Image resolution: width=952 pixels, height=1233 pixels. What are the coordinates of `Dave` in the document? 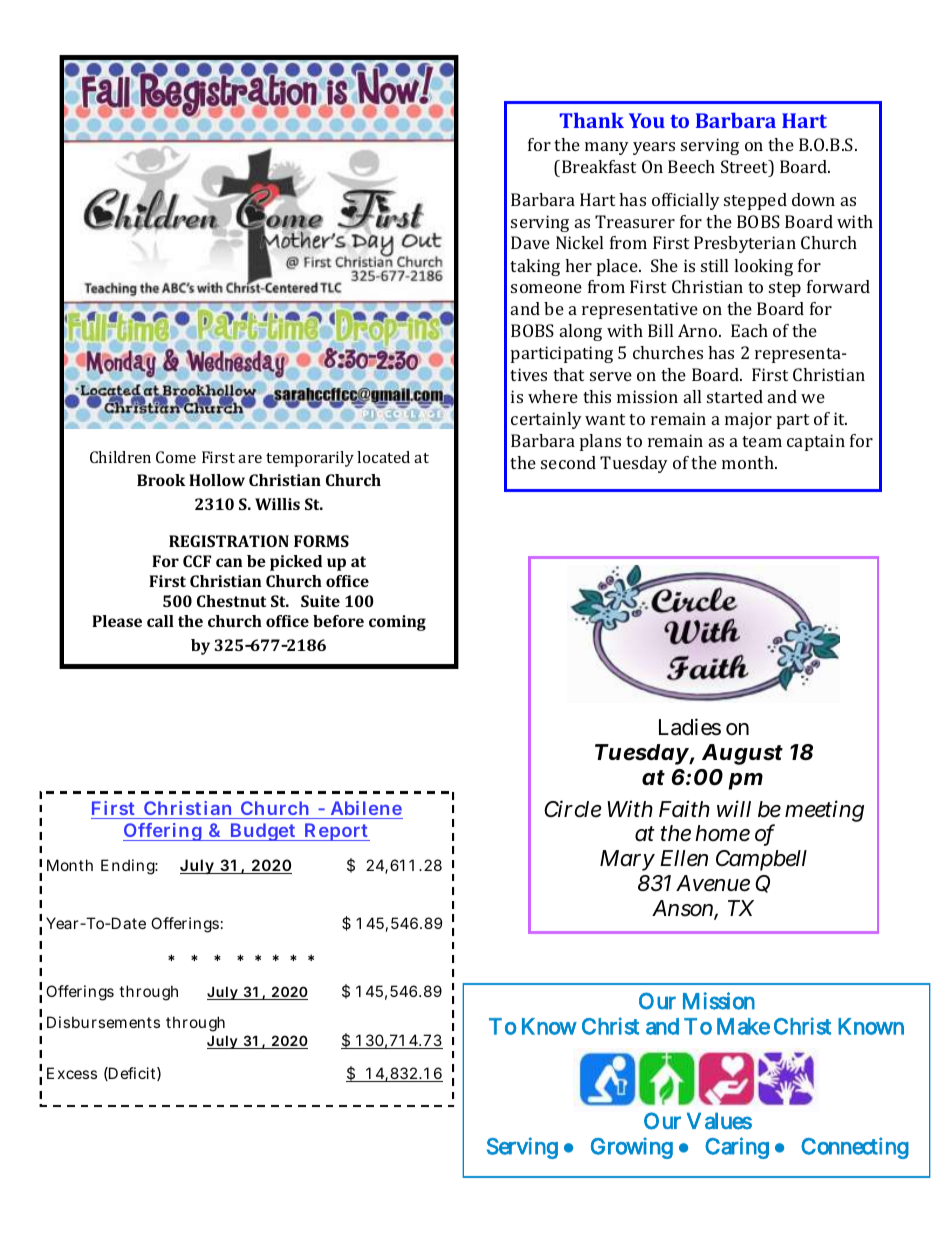 It's located at (530, 242).
